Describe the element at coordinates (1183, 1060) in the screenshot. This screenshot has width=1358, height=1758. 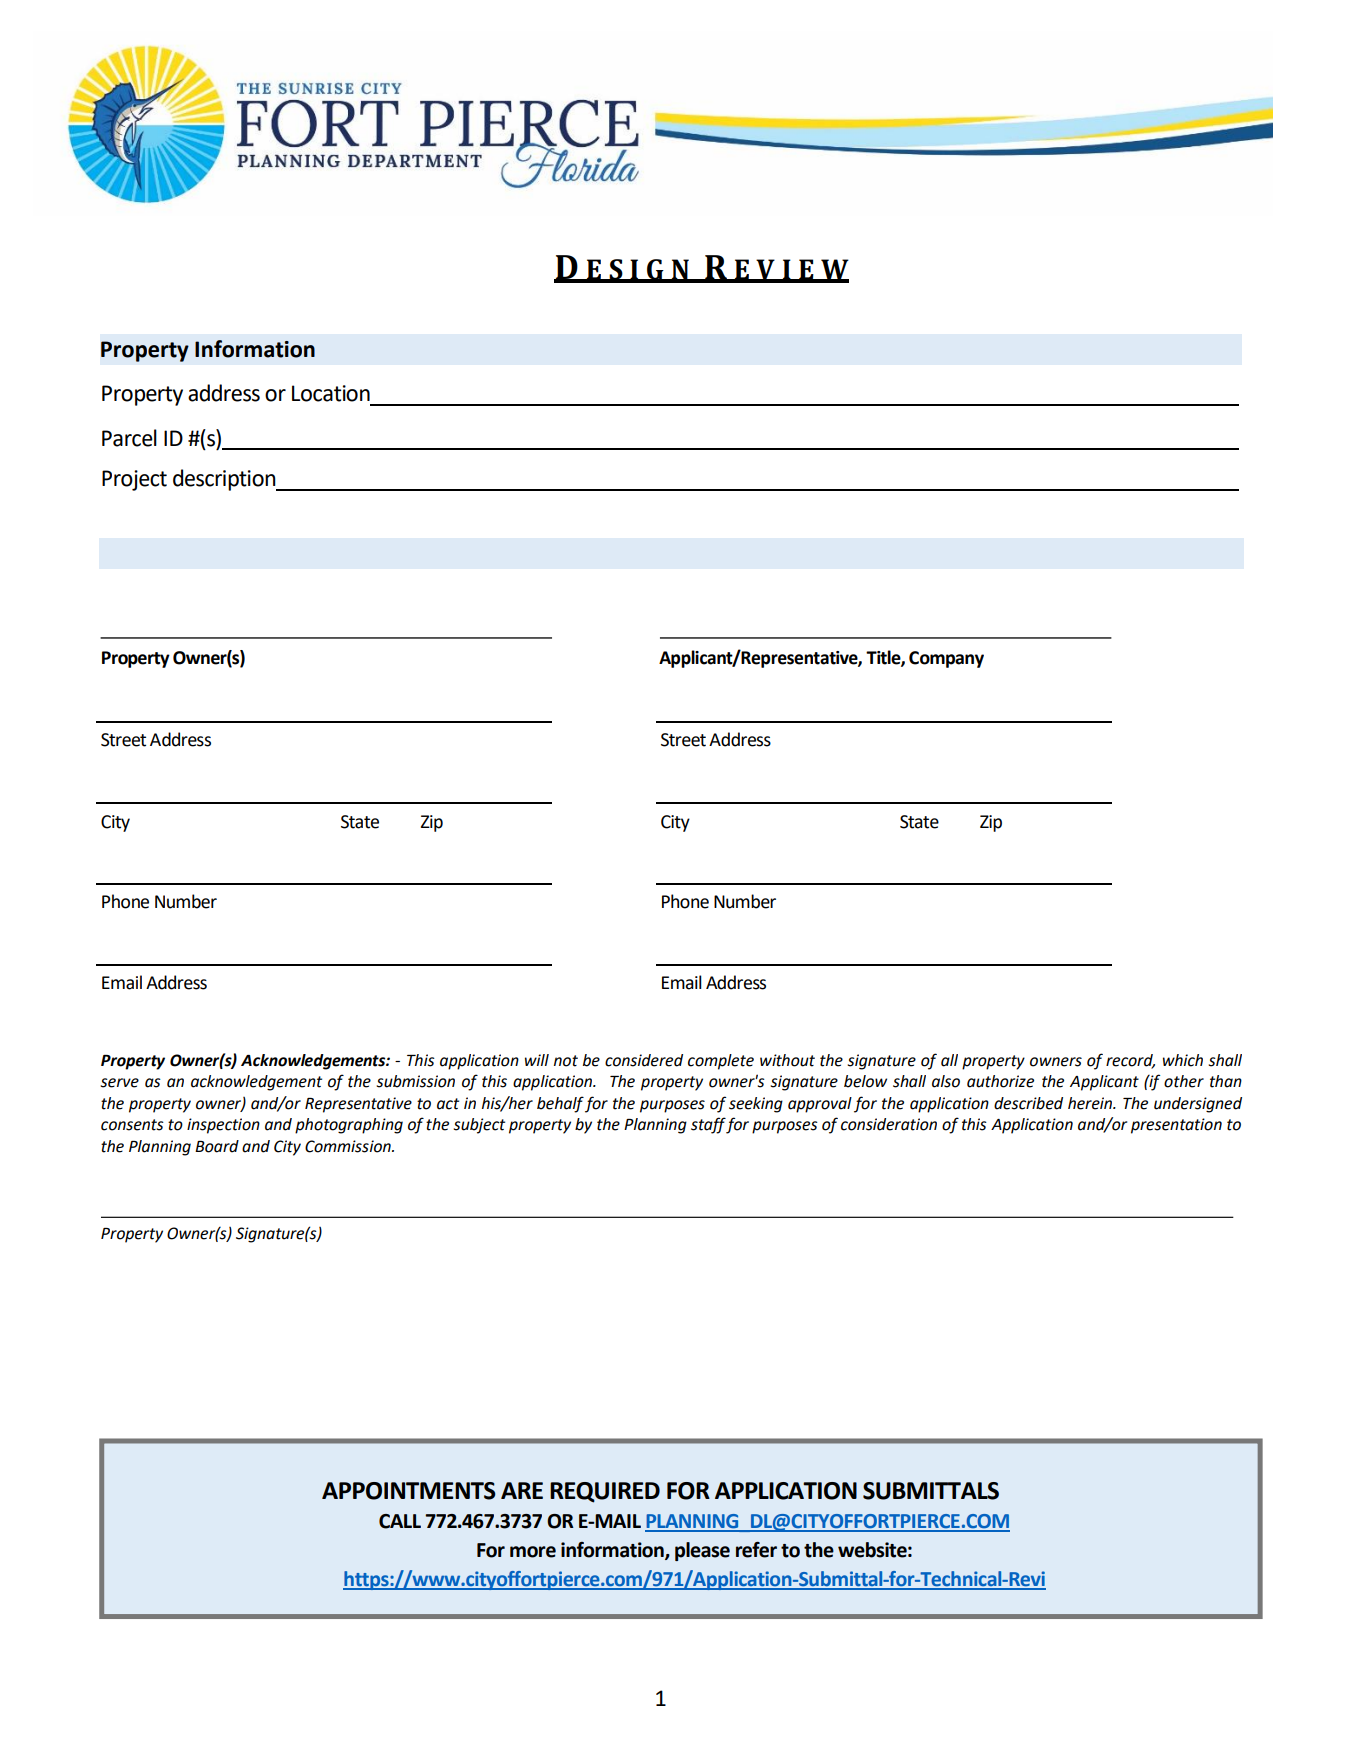
I see `which` at that location.
